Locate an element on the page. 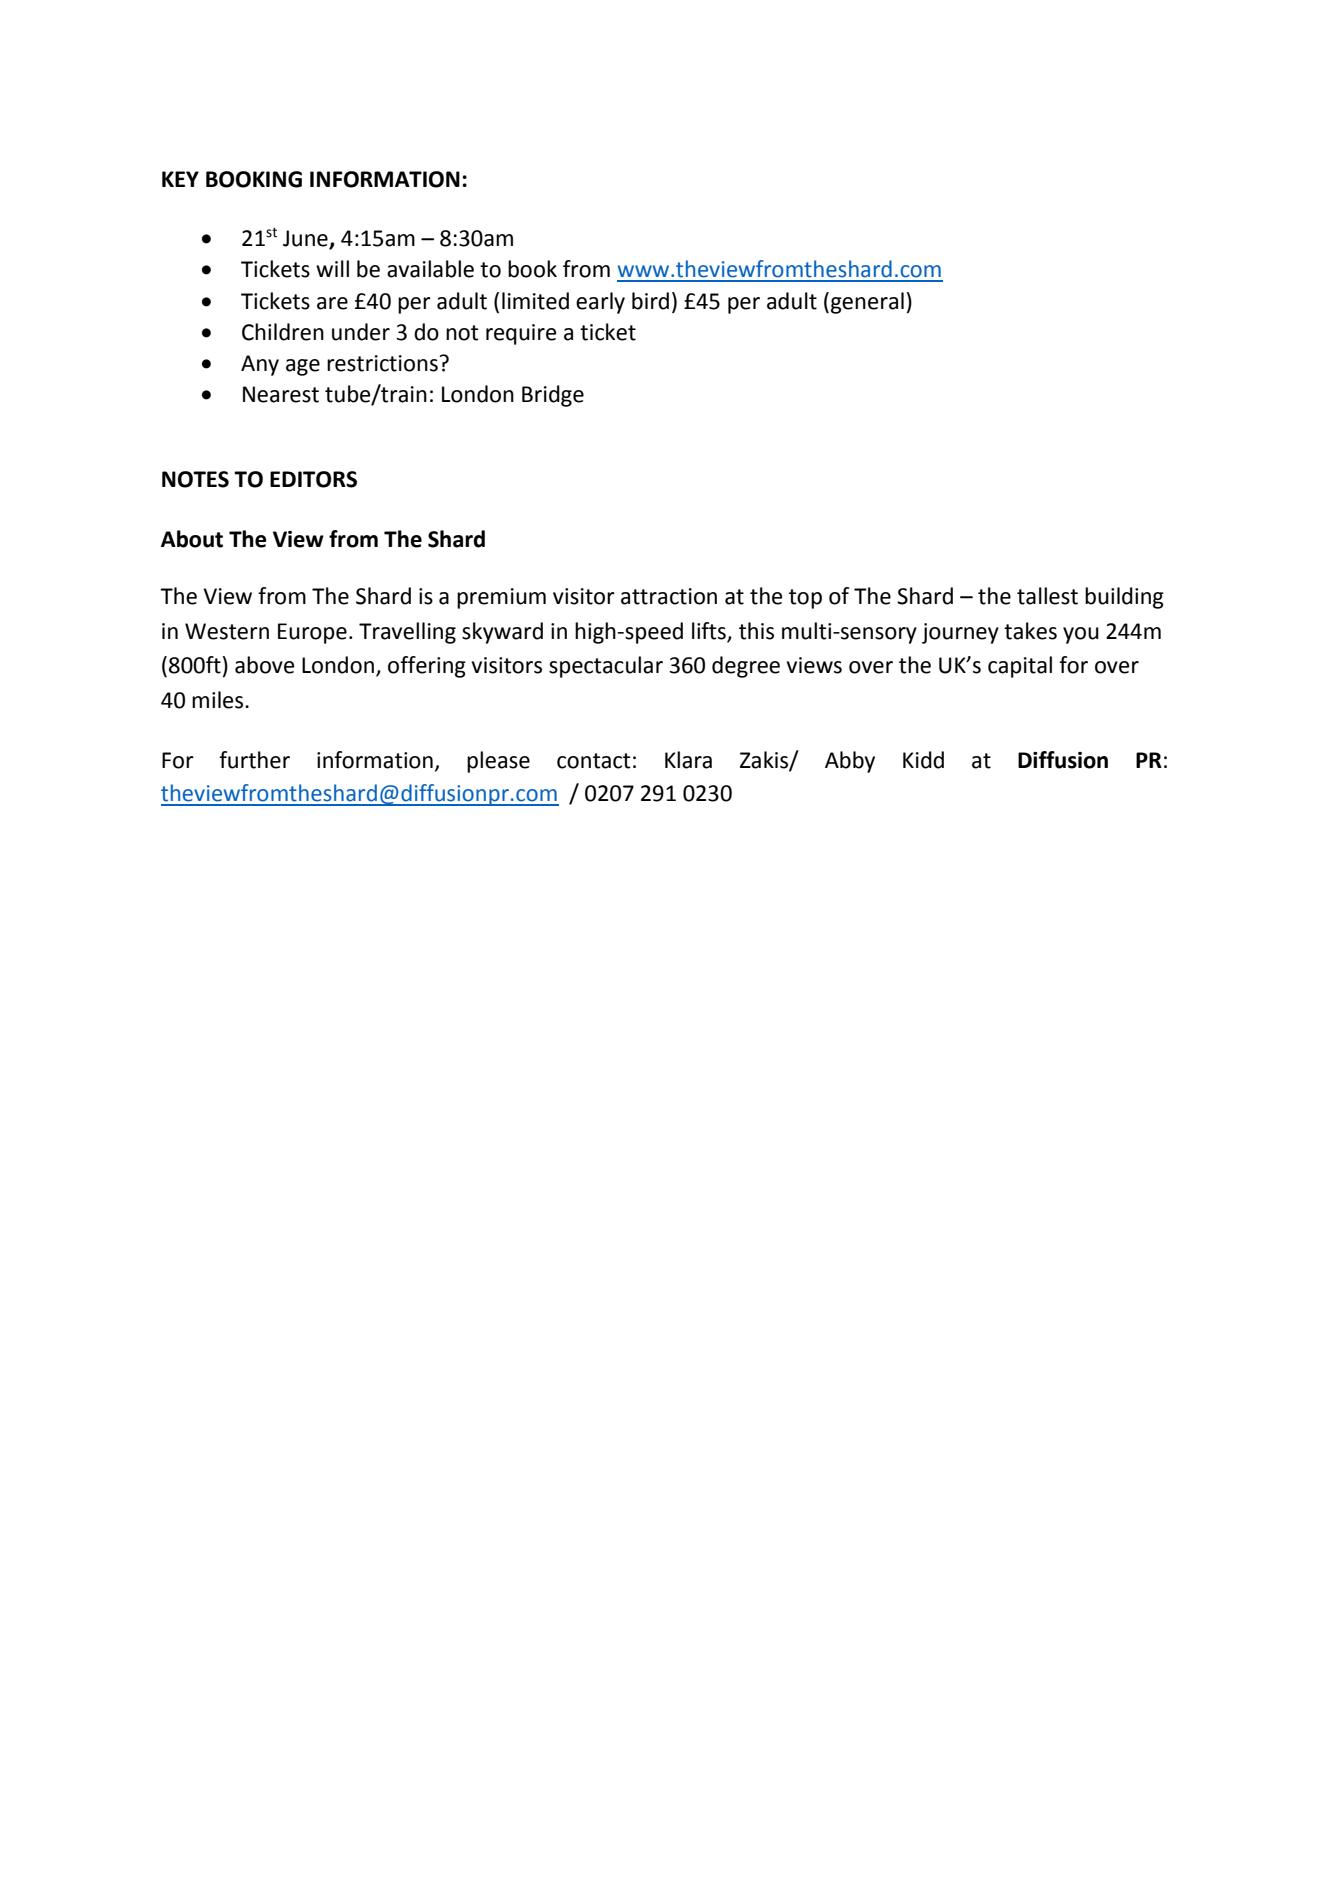 Image resolution: width=1329 pixels, height=1879 pixels. bird is located at coordinates (650, 301).
